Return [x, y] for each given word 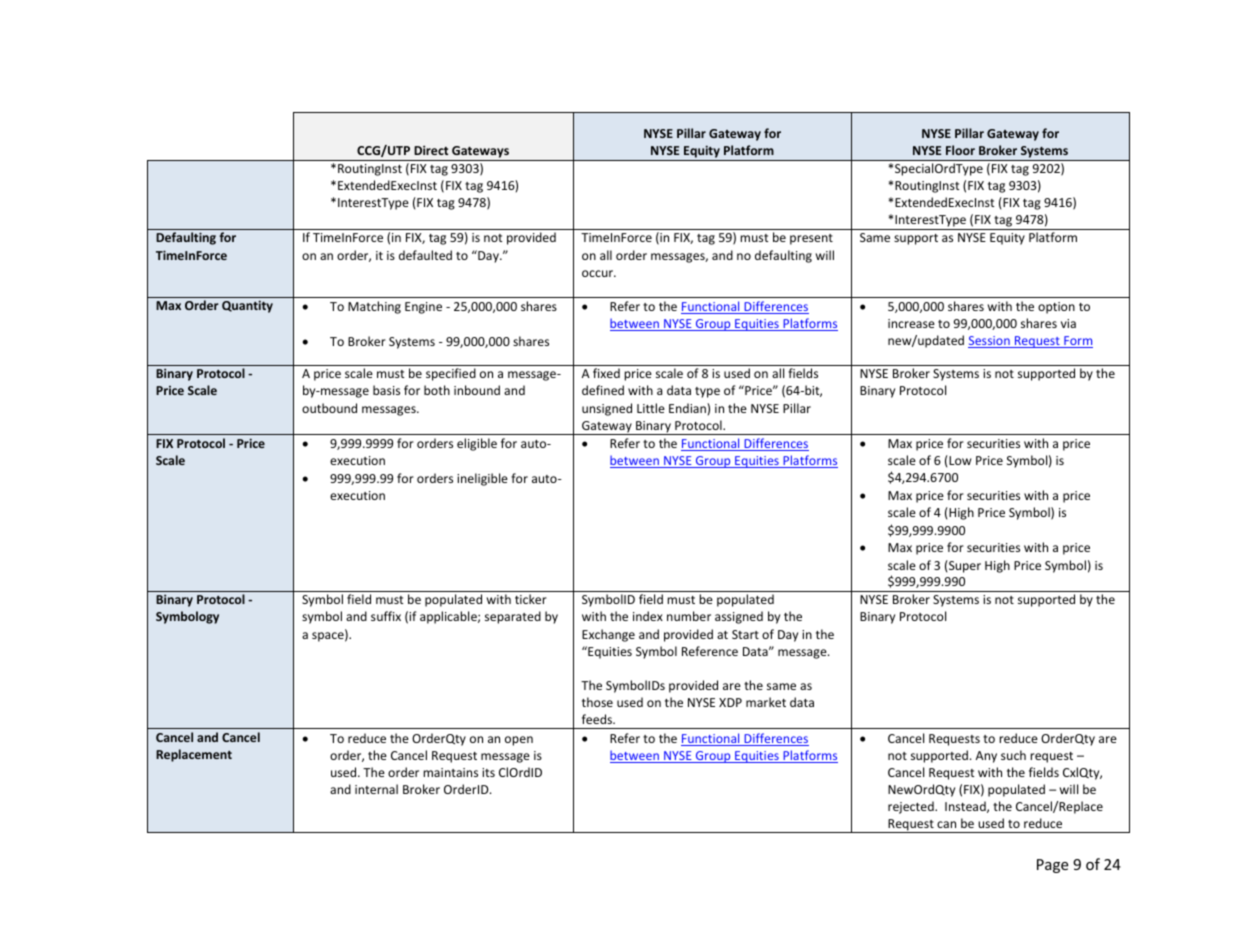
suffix [386, 616]
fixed [606, 373]
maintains [450, 772]
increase [911, 323]
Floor [960, 150]
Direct [431, 150]
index [648, 616]
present [811, 239]
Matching [374, 307]
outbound [329, 408]
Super [964, 566]
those [597, 702]
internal [376, 789]
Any [986, 757]
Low [959, 460]
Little [651, 408]
